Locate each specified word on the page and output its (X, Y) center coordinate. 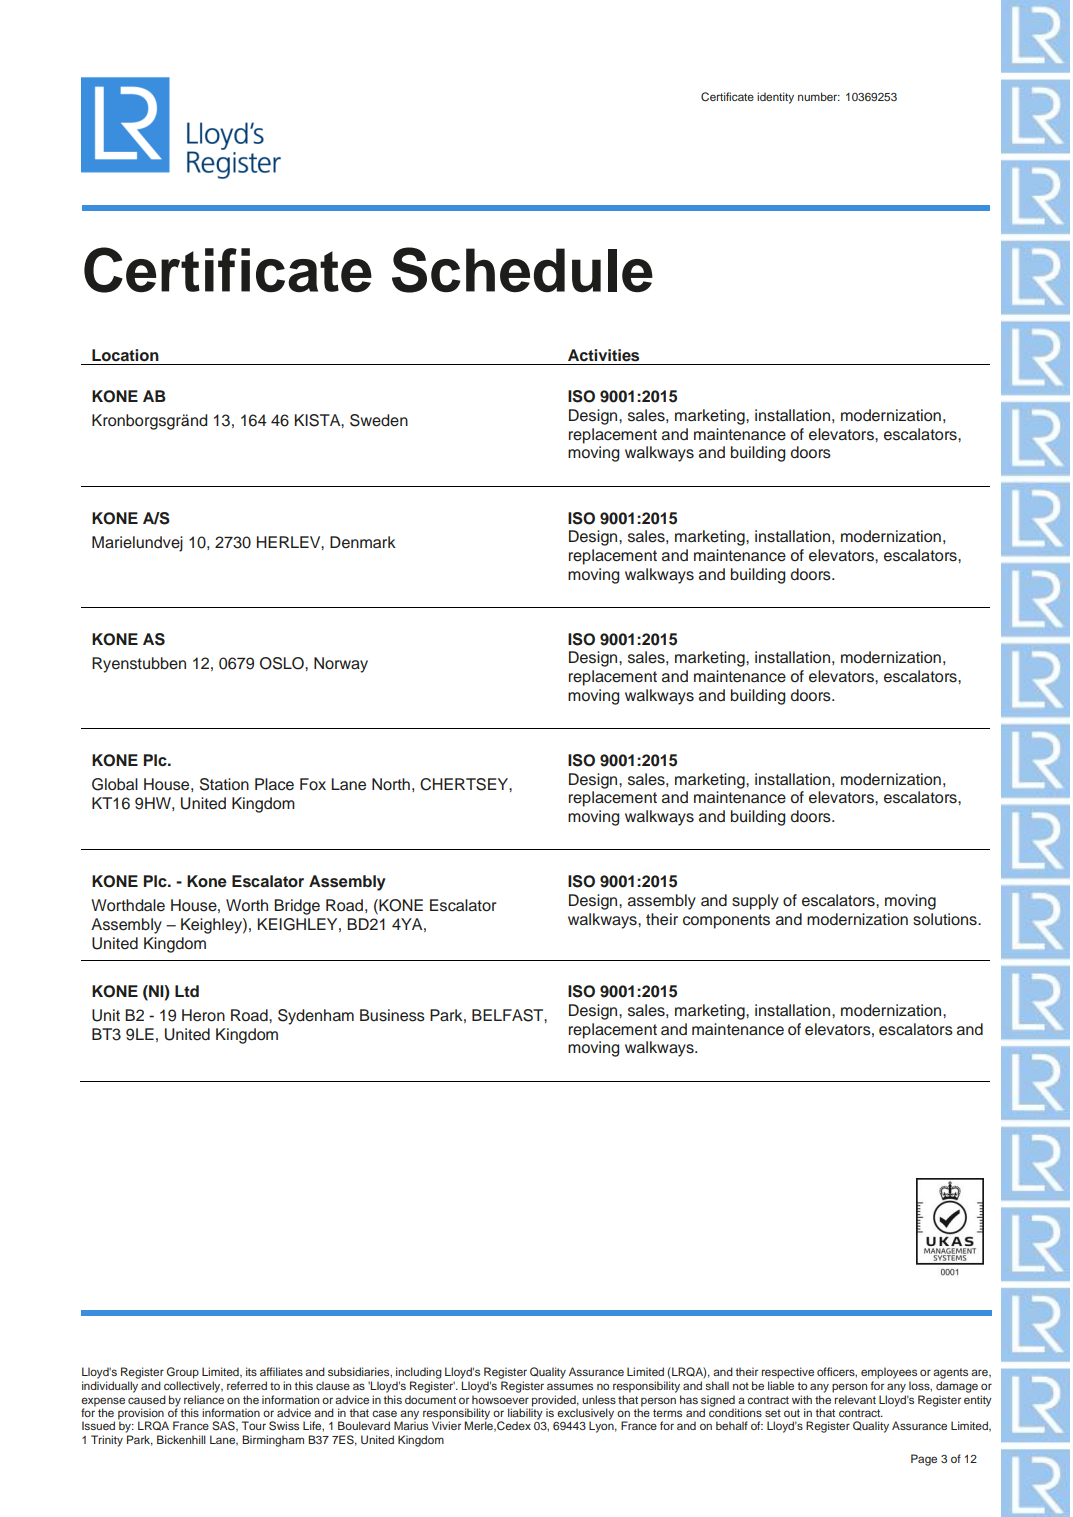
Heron (203, 1015)
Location (125, 355)
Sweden (379, 420)
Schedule (522, 270)
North (391, 784)
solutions (946, 919)
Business (392, 1015)
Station (224, 784)
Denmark (363, 542)
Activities (603, 355)
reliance (204, 1399)
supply (755, 902)
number (819, 96)
